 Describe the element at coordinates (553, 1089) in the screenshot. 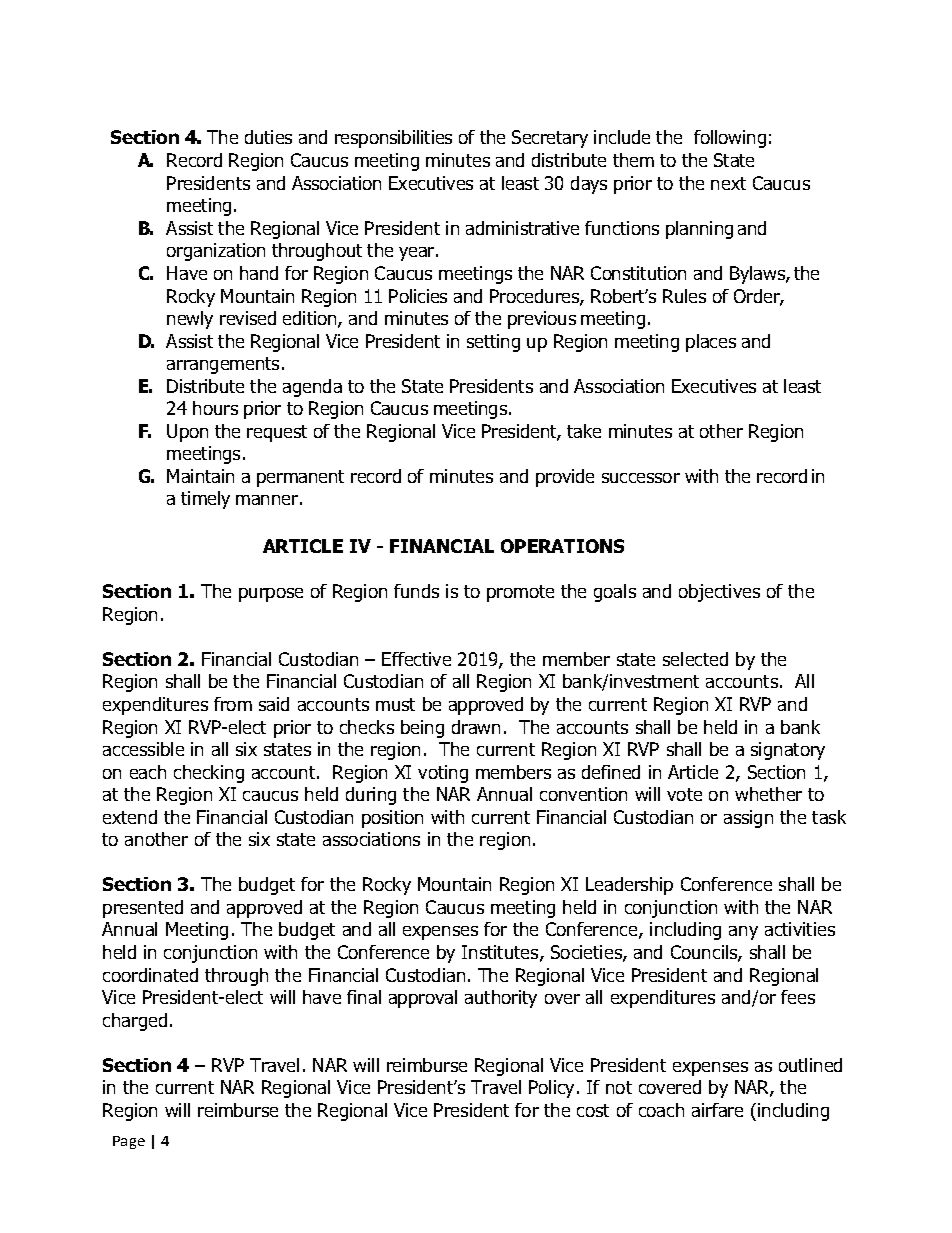

I see `Policy` at that location.
